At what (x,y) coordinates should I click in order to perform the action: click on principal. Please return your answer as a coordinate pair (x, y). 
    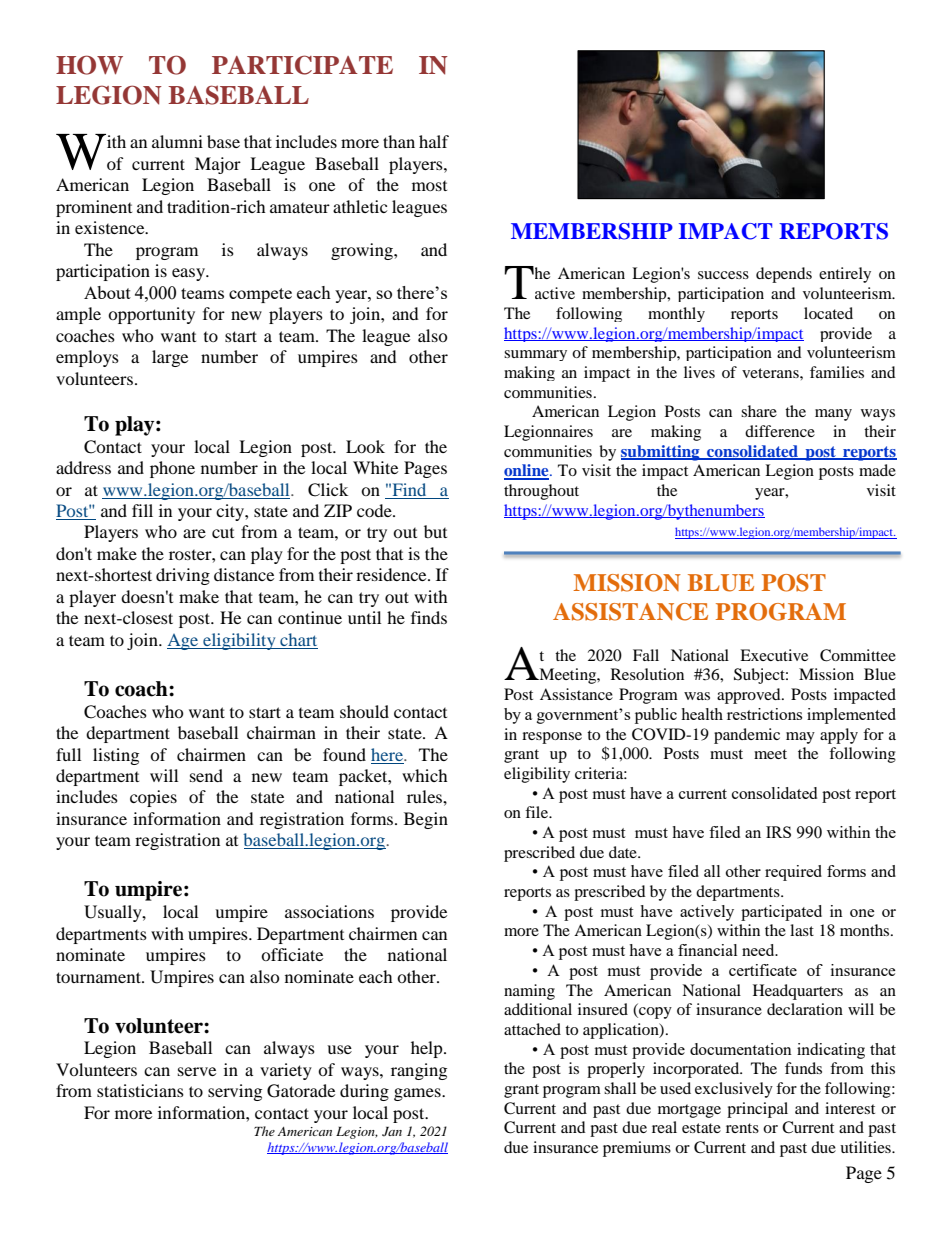
    Looking at the image, I should click on (757, 1110).
